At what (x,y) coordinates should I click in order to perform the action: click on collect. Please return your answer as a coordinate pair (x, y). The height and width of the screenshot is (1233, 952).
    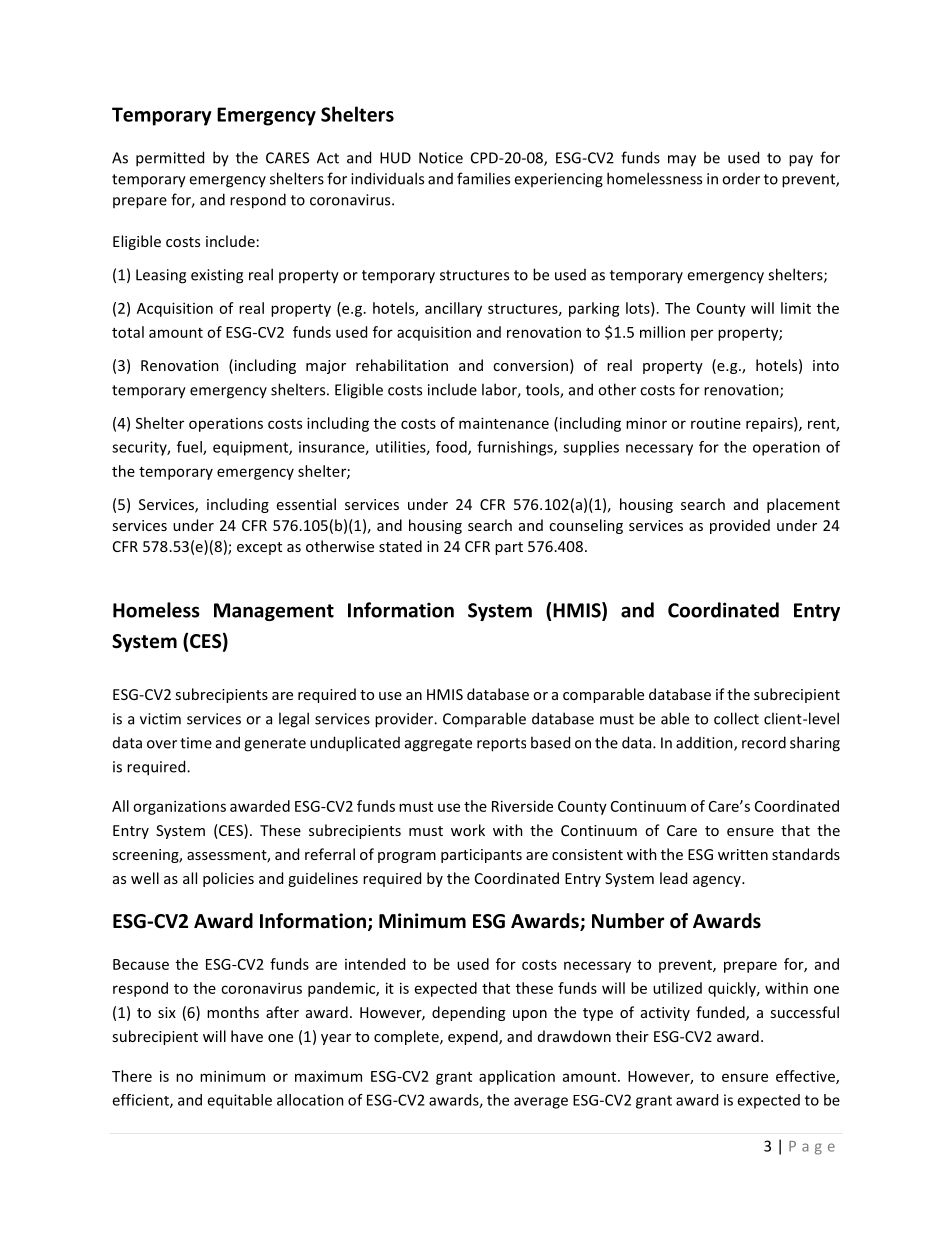
    Looking at the image, I should click on (736, 718).
